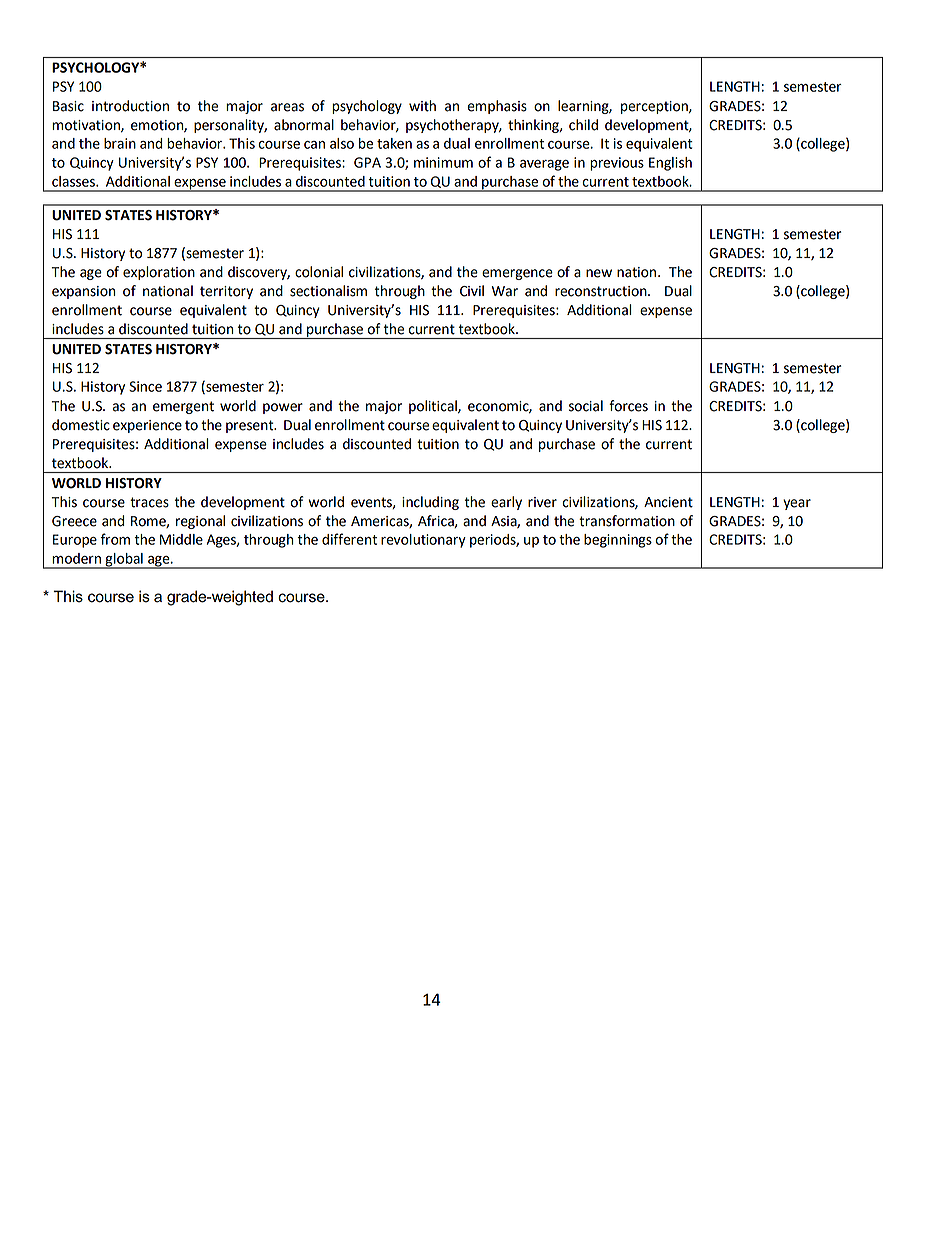 The image size is (952, 1233). I want to click on War, so click(505, 291).
